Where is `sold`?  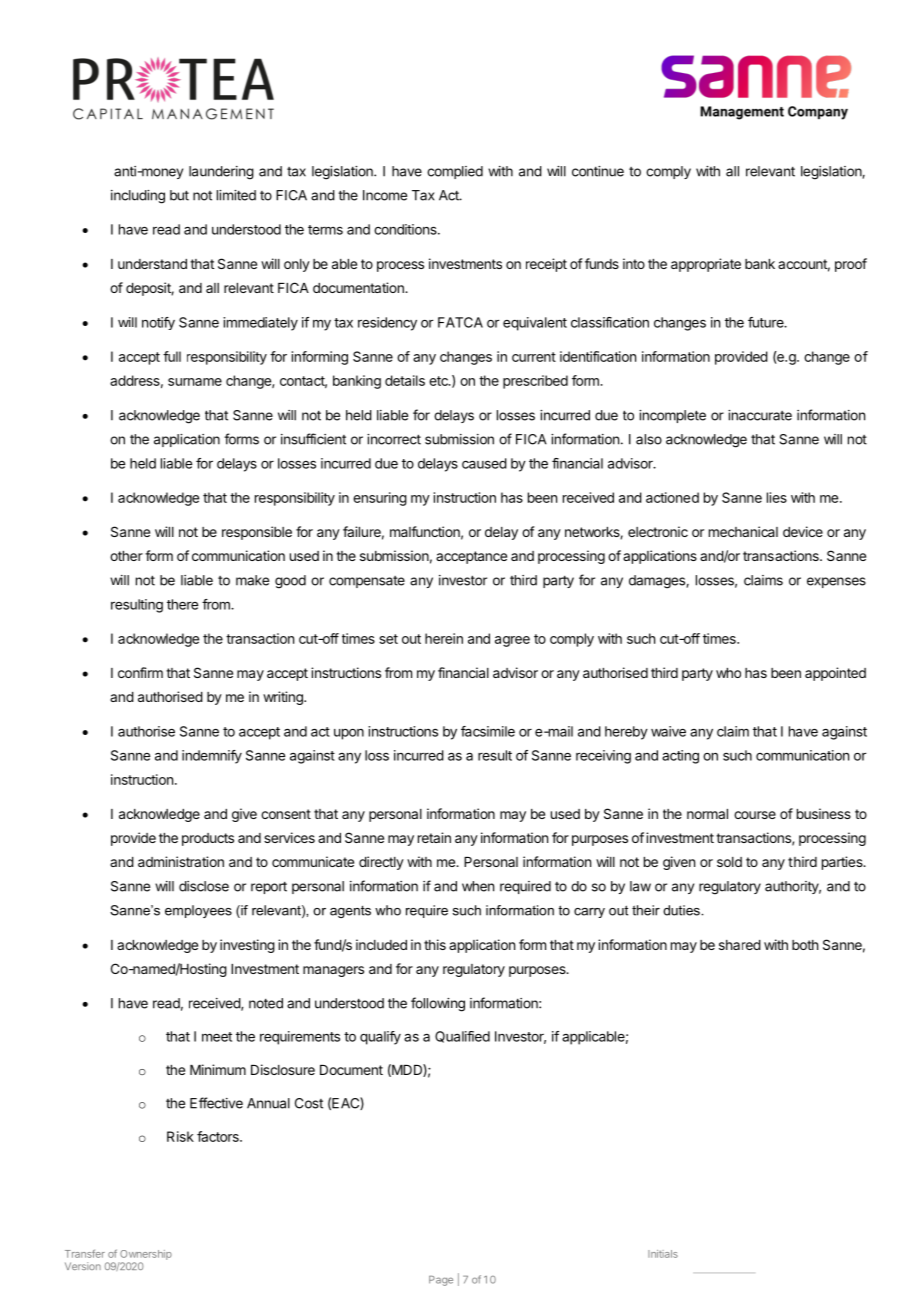 sold is located at coordinates (729, 862).
